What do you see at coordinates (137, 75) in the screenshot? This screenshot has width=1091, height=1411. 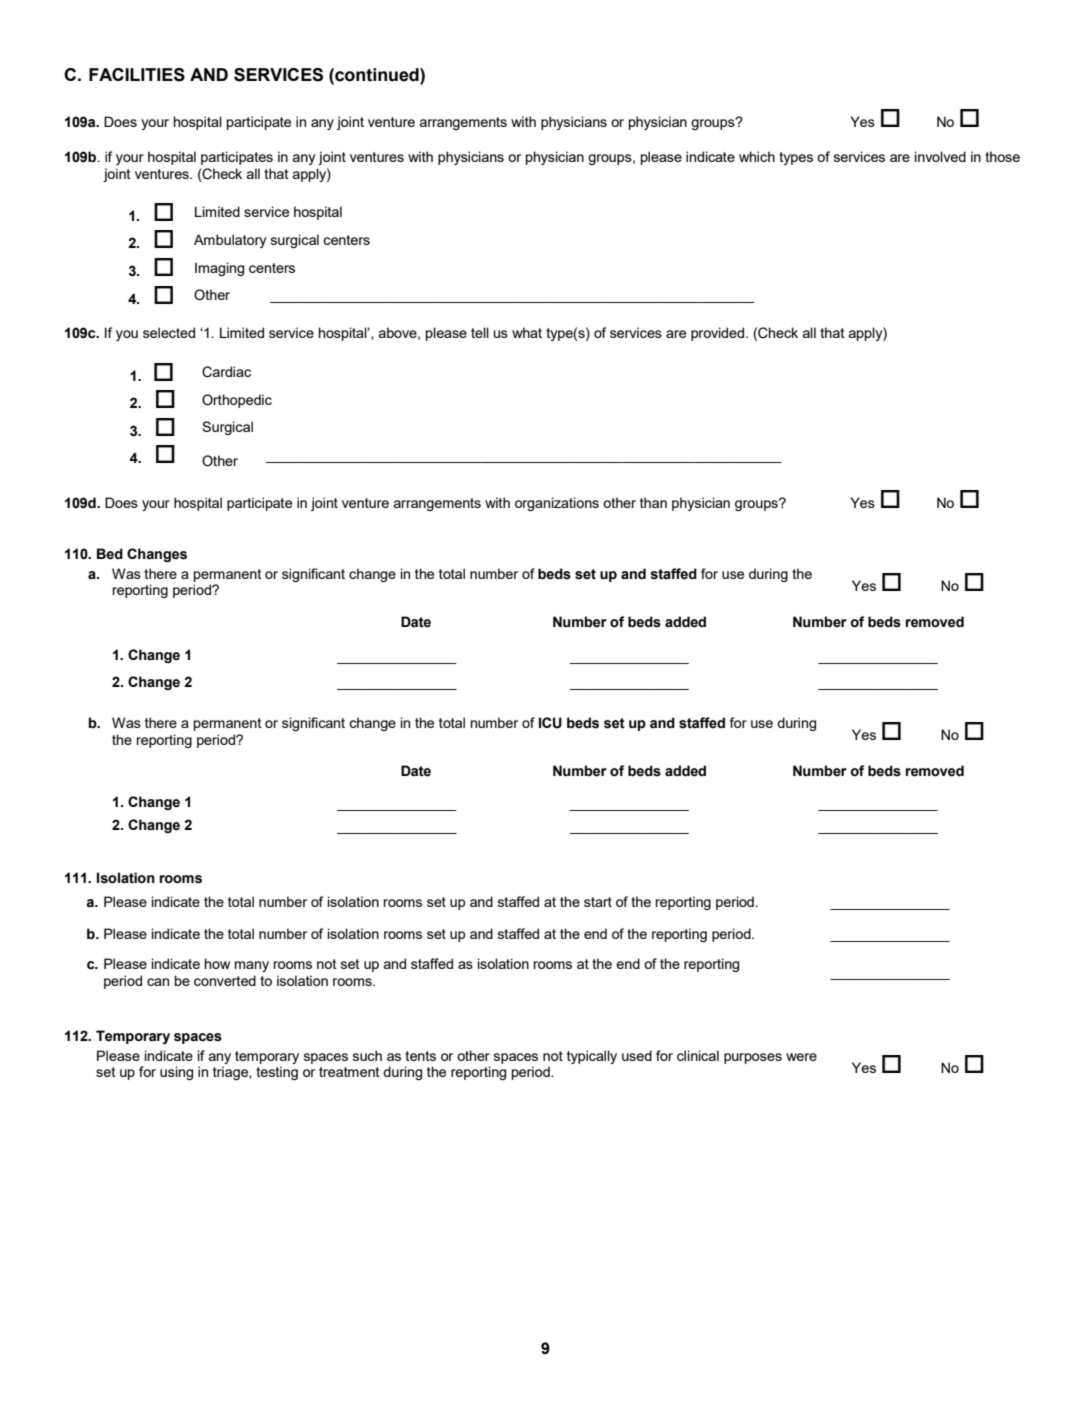 I see `FACILITIES` at bounding box center [137, 75].
